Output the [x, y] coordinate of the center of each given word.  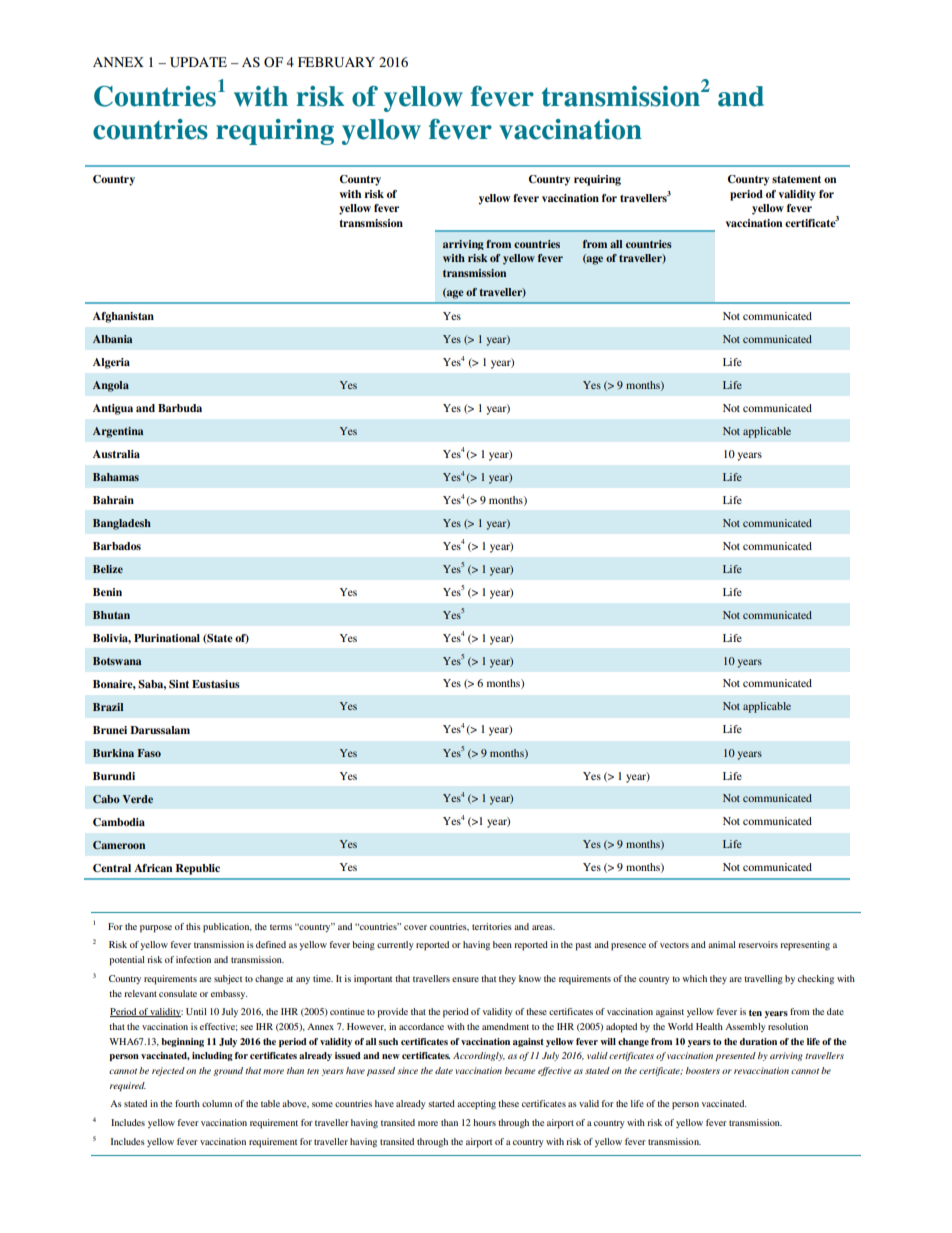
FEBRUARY [336, 62]
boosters [703, 1070]
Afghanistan [123, 317]
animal [722, 944]
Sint [179, 684]
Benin [107, 592]
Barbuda [180, 408]
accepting [476, 1105]
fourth [187, 1103]
